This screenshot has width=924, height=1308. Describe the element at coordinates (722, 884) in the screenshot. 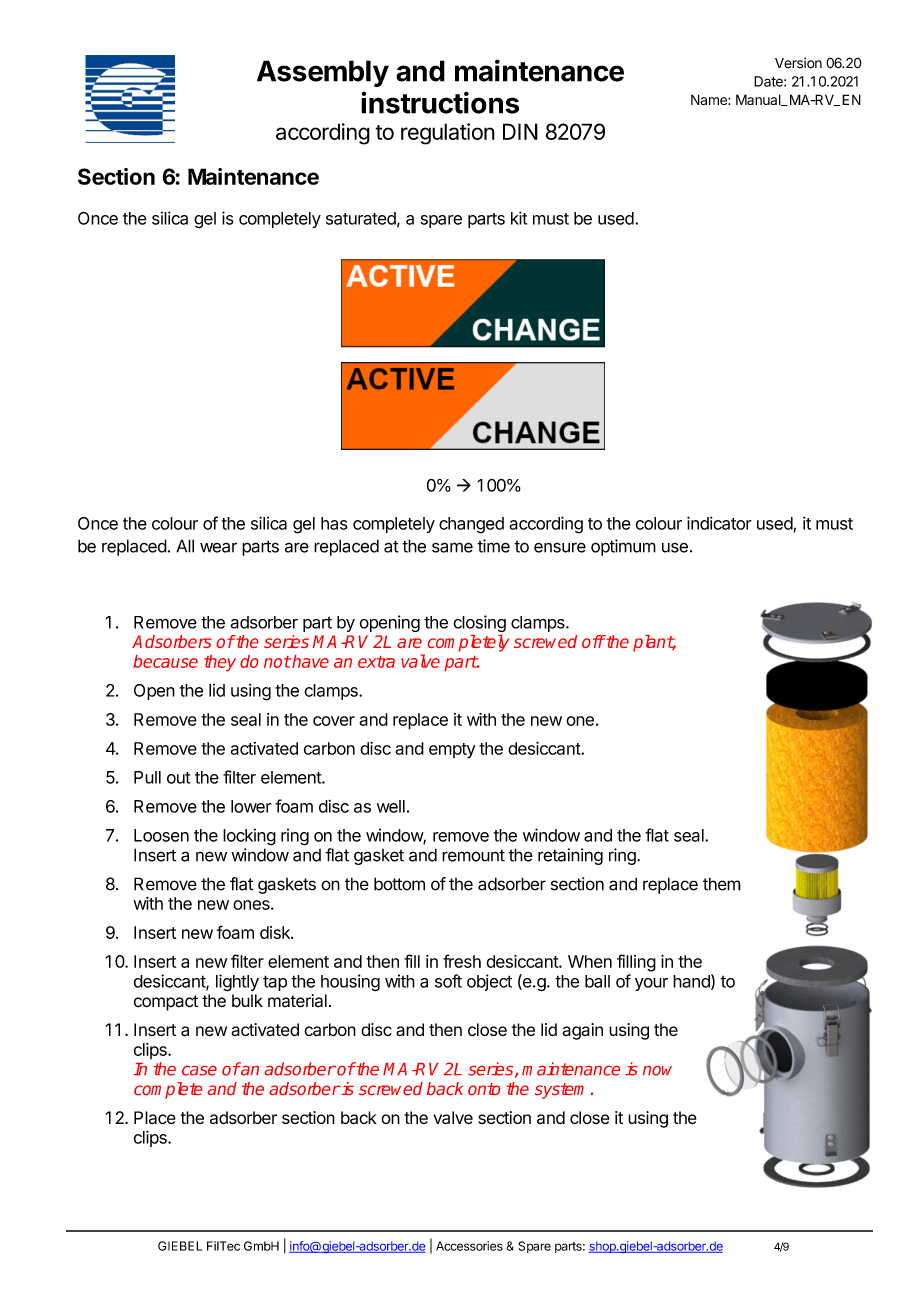

I see `them` at that location.
